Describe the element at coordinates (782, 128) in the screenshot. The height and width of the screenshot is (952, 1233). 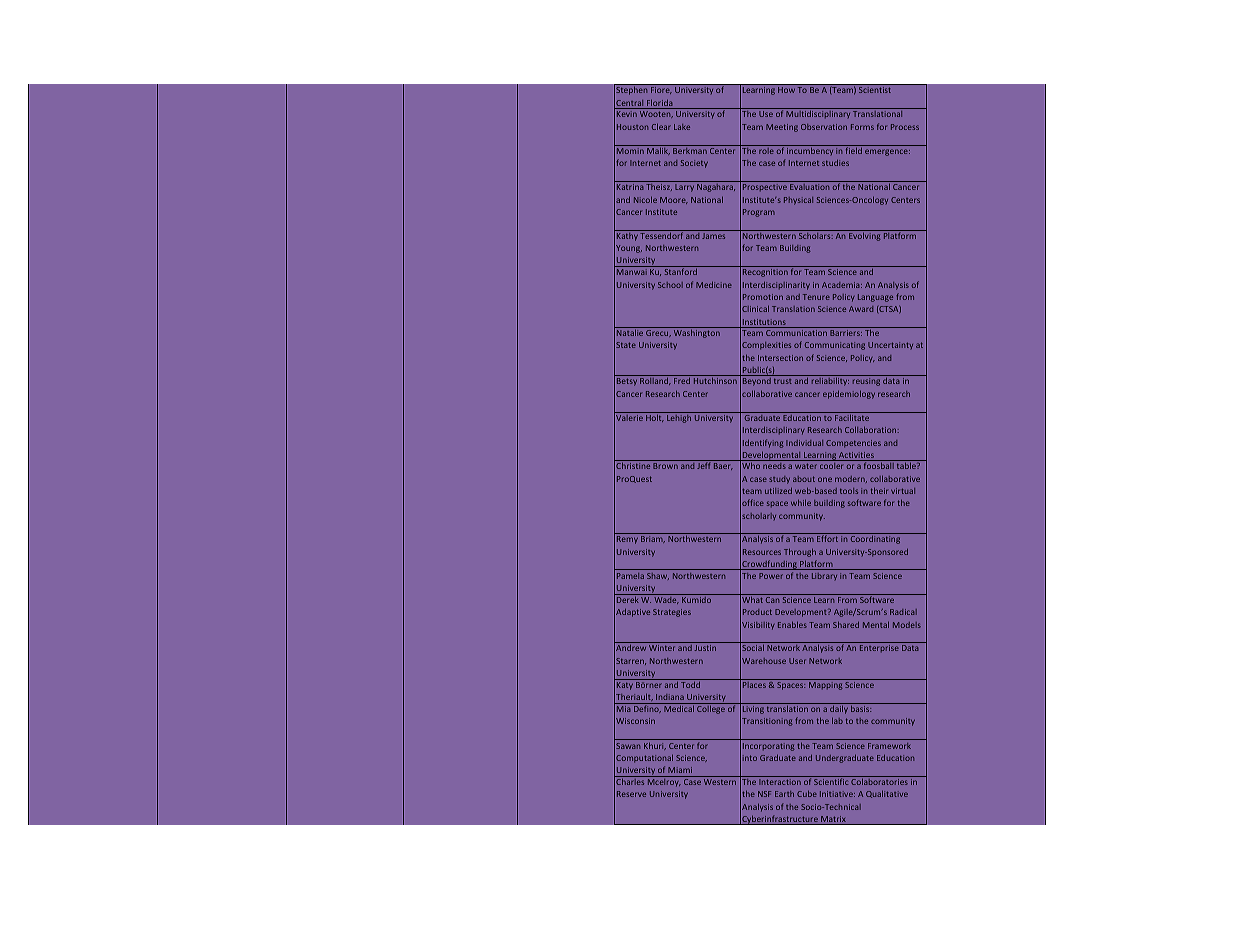
I see `Meeting` at that location.
